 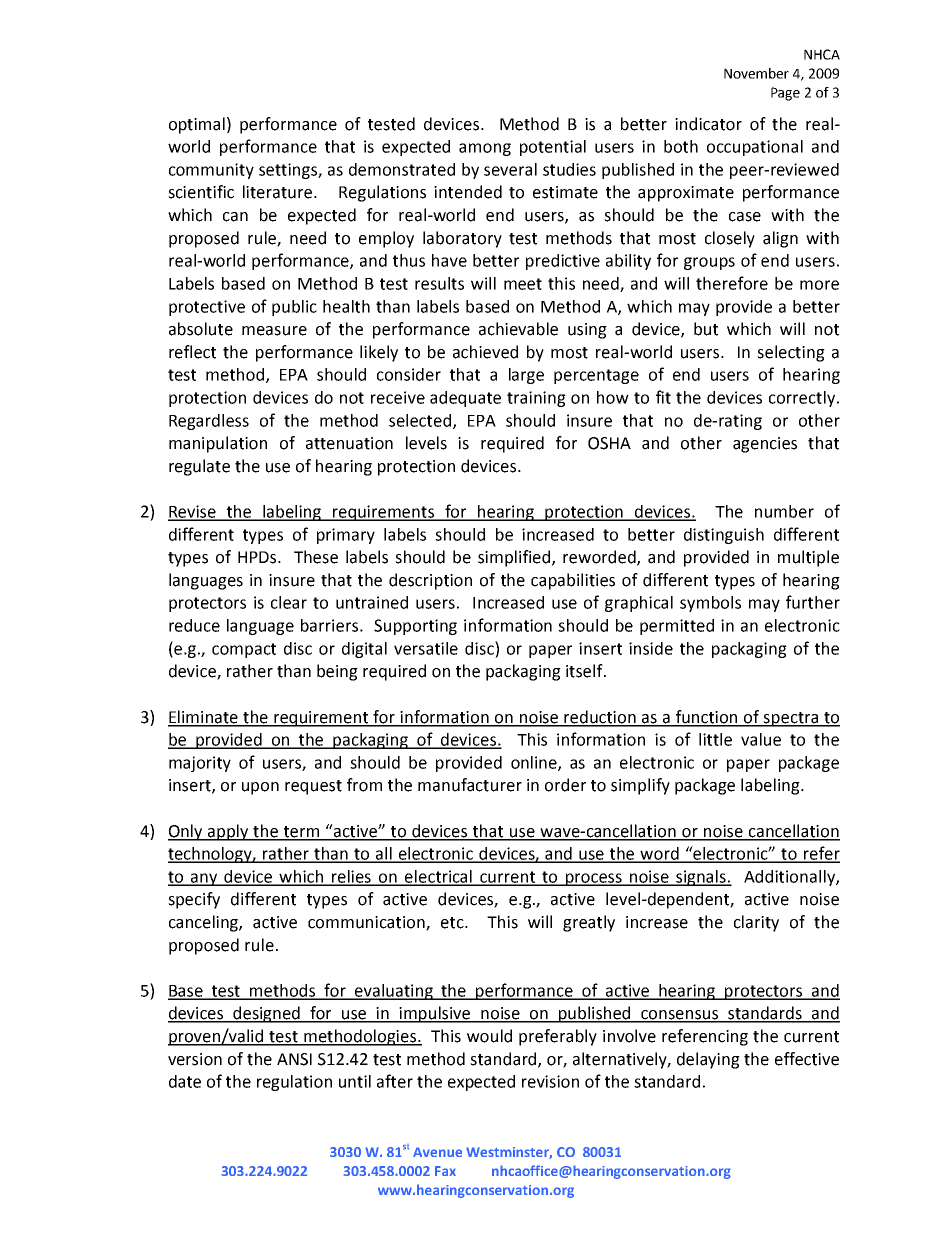 What do you see at coordinates (536, 399) in the screenshot?
I see `training` at bounding box center [536, 399].
